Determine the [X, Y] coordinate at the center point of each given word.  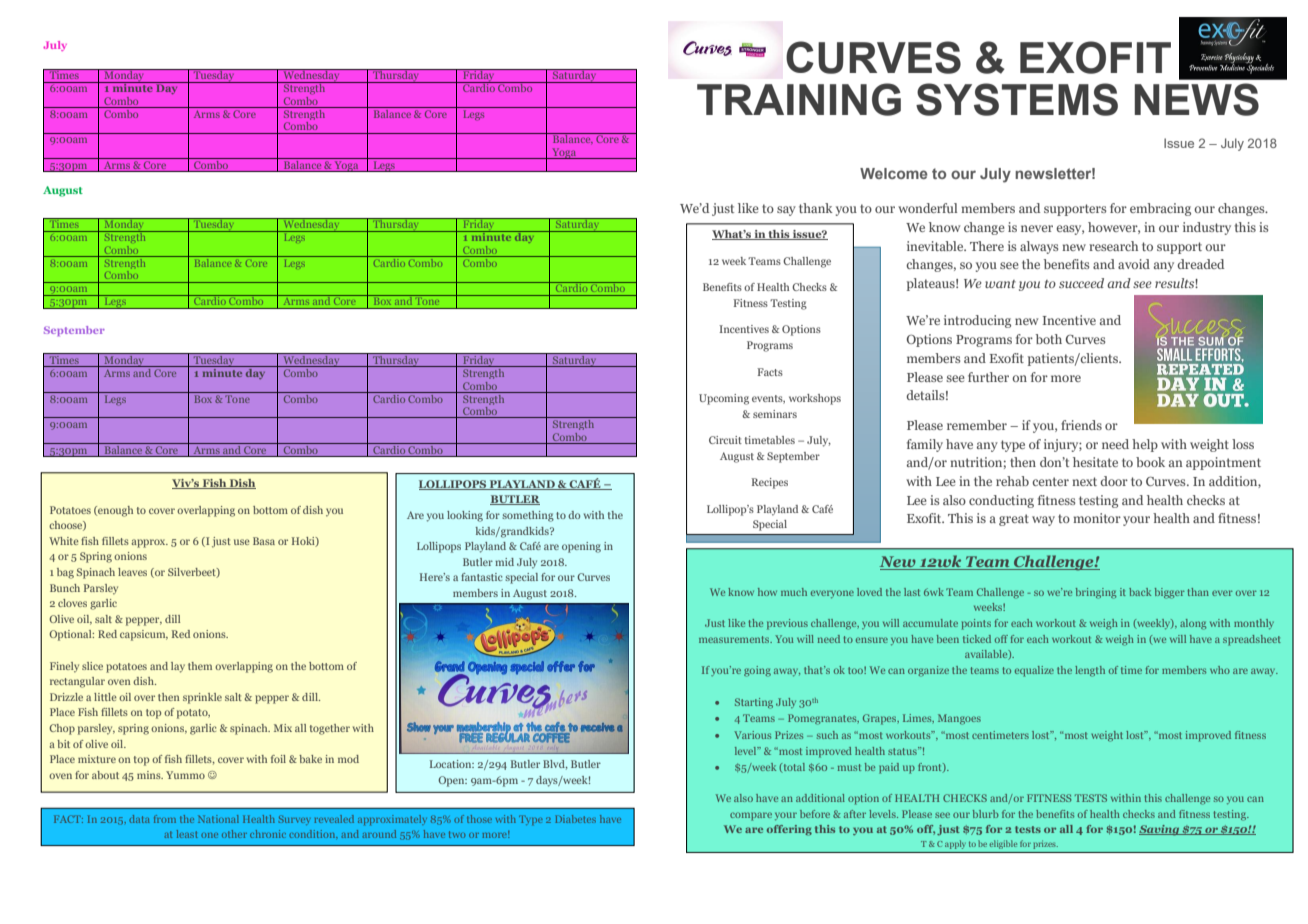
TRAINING [799, 99]
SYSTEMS [1017, 99]
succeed [1081, 283]
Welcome [894, 173]
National [218, 819]
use [242, 542]
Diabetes [575, 819]
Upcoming [724, 399]
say [786, 211]
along [1193, 624]
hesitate [1095, 462]
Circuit [725, 440]
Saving [1160, 830]
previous [787, 624]
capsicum [144, 635]
